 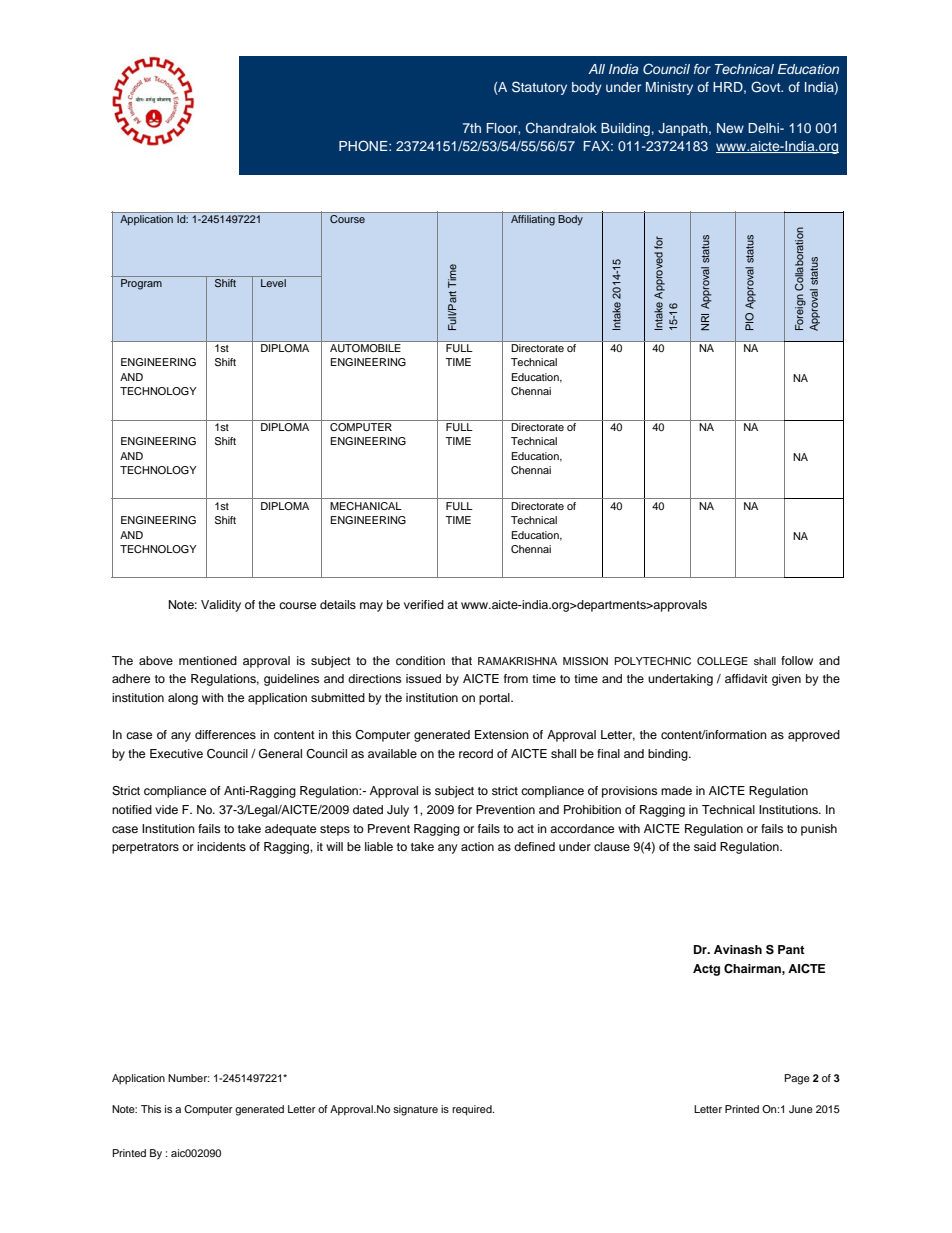 What do you see at coordinates (225, 734) in the image?
I see `differences` at bounding box center [225, 734].
